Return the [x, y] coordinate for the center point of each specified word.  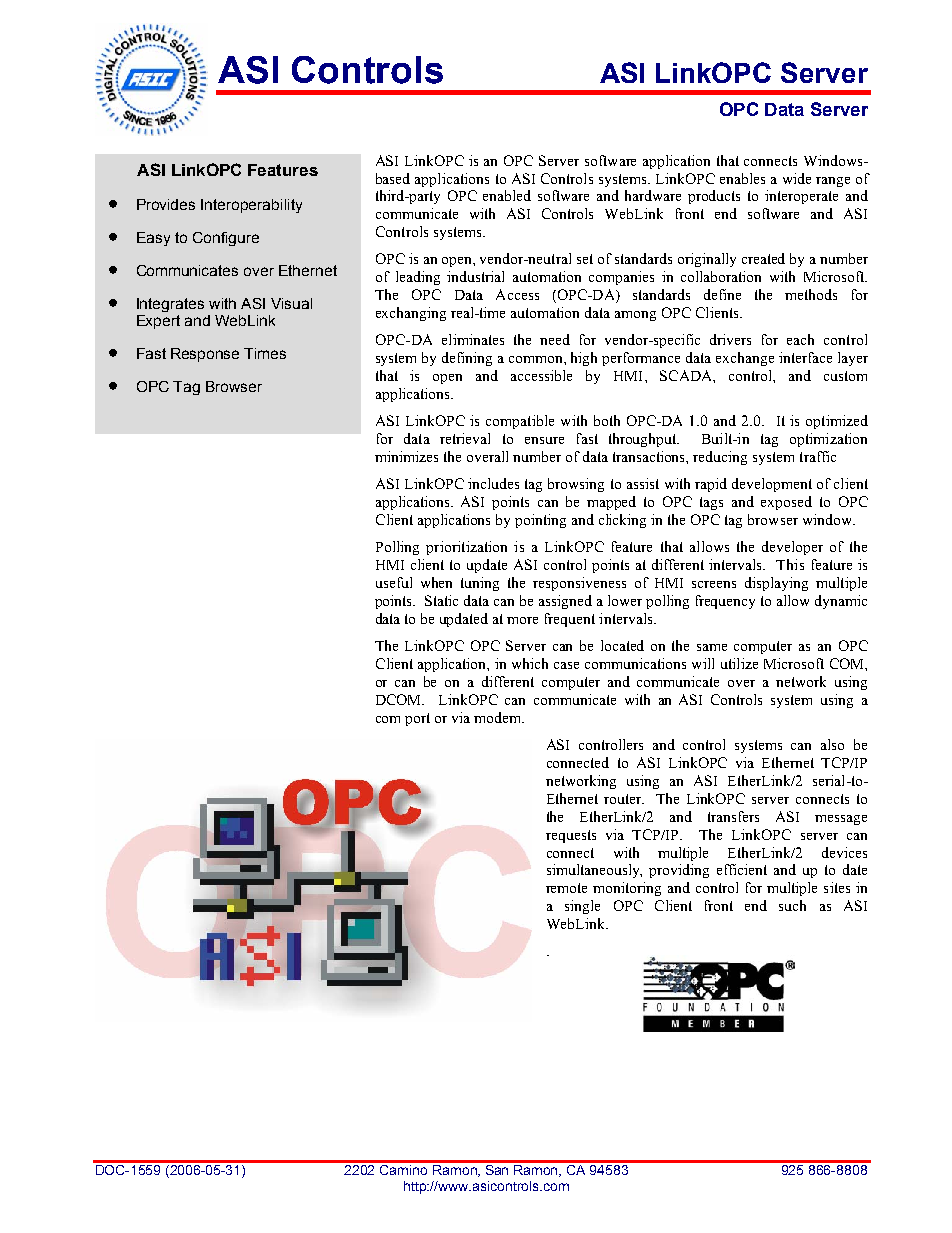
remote [566, 888]
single [582, 907]
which [530, 663]
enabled [507, 195]
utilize [739, 663]
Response [205, 355]
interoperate [801, 197]
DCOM [400, 699]
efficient [742, 869]
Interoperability [251, 206]
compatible [520, 422]
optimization [828, 440]
